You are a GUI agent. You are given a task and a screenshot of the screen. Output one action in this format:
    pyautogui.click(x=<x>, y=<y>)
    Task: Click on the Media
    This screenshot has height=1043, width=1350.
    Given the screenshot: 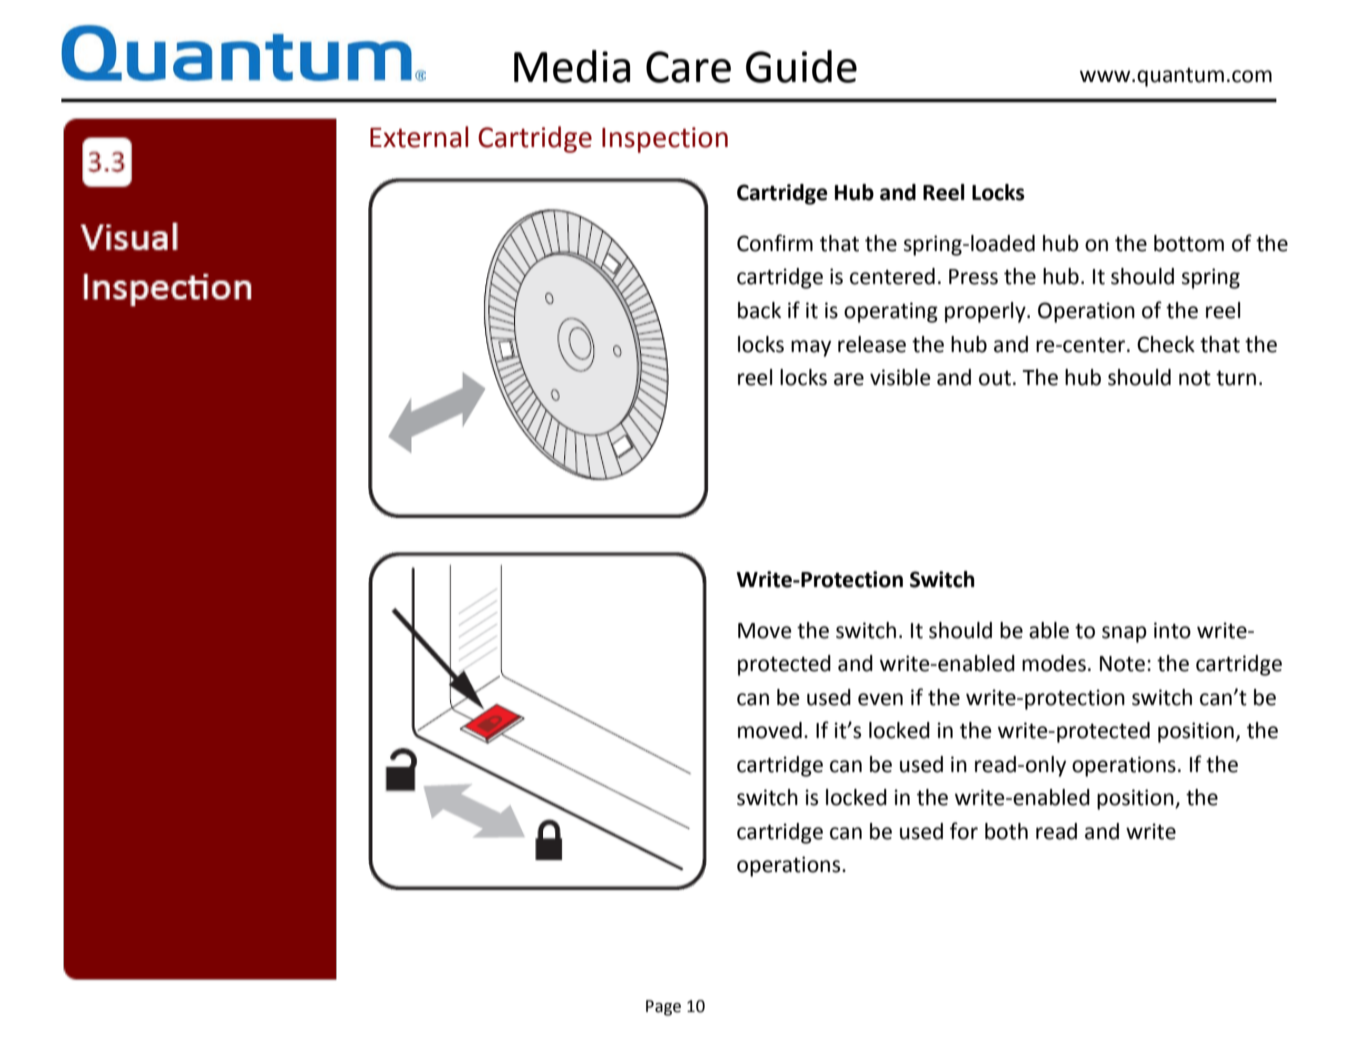 What is the action you would take?
    pyautogui.click(x=572, y=66)
